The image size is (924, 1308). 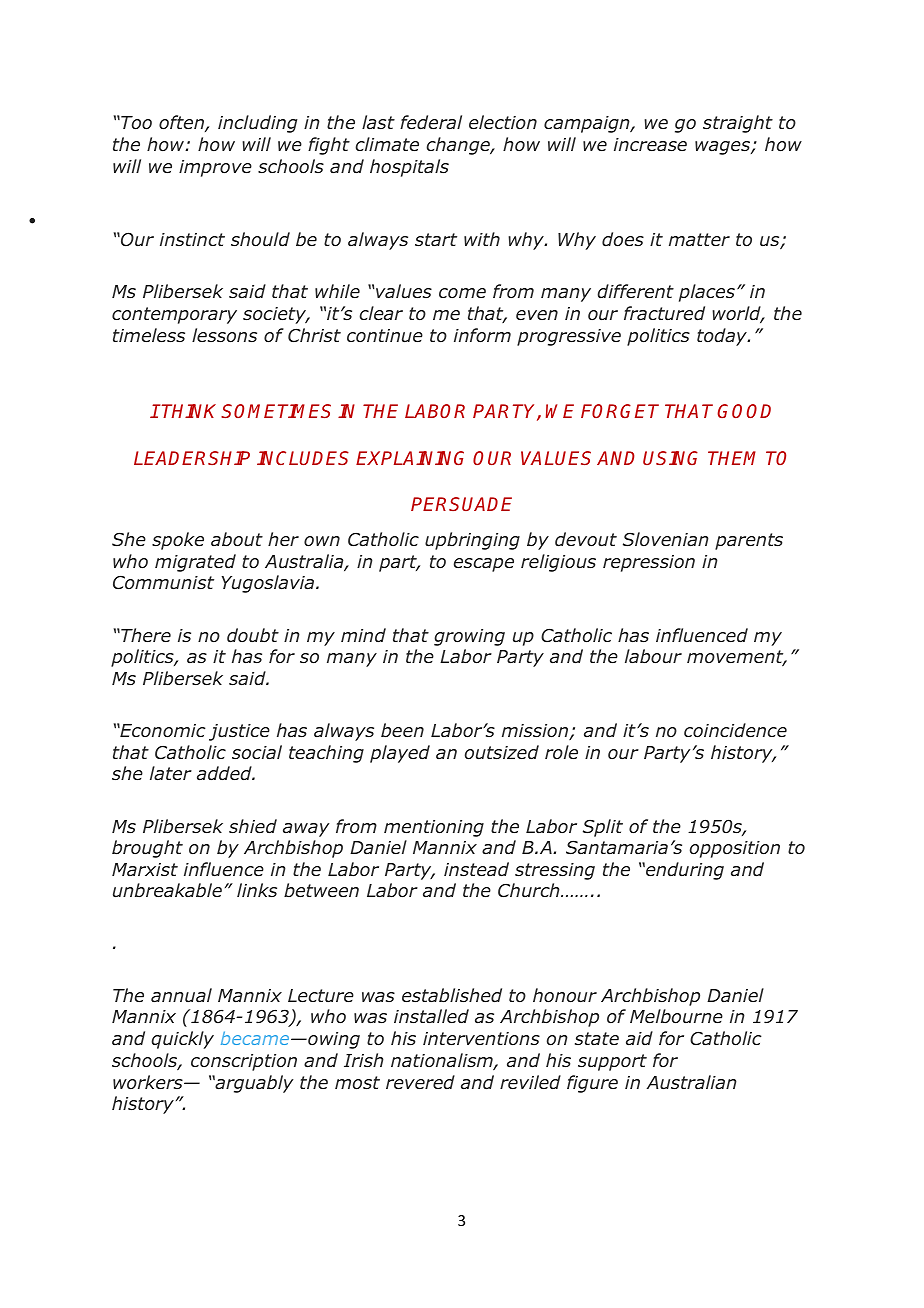 What do you see at coordinates (253, 826) in the document?
I see `shied` at bounding box center [253, 826].
